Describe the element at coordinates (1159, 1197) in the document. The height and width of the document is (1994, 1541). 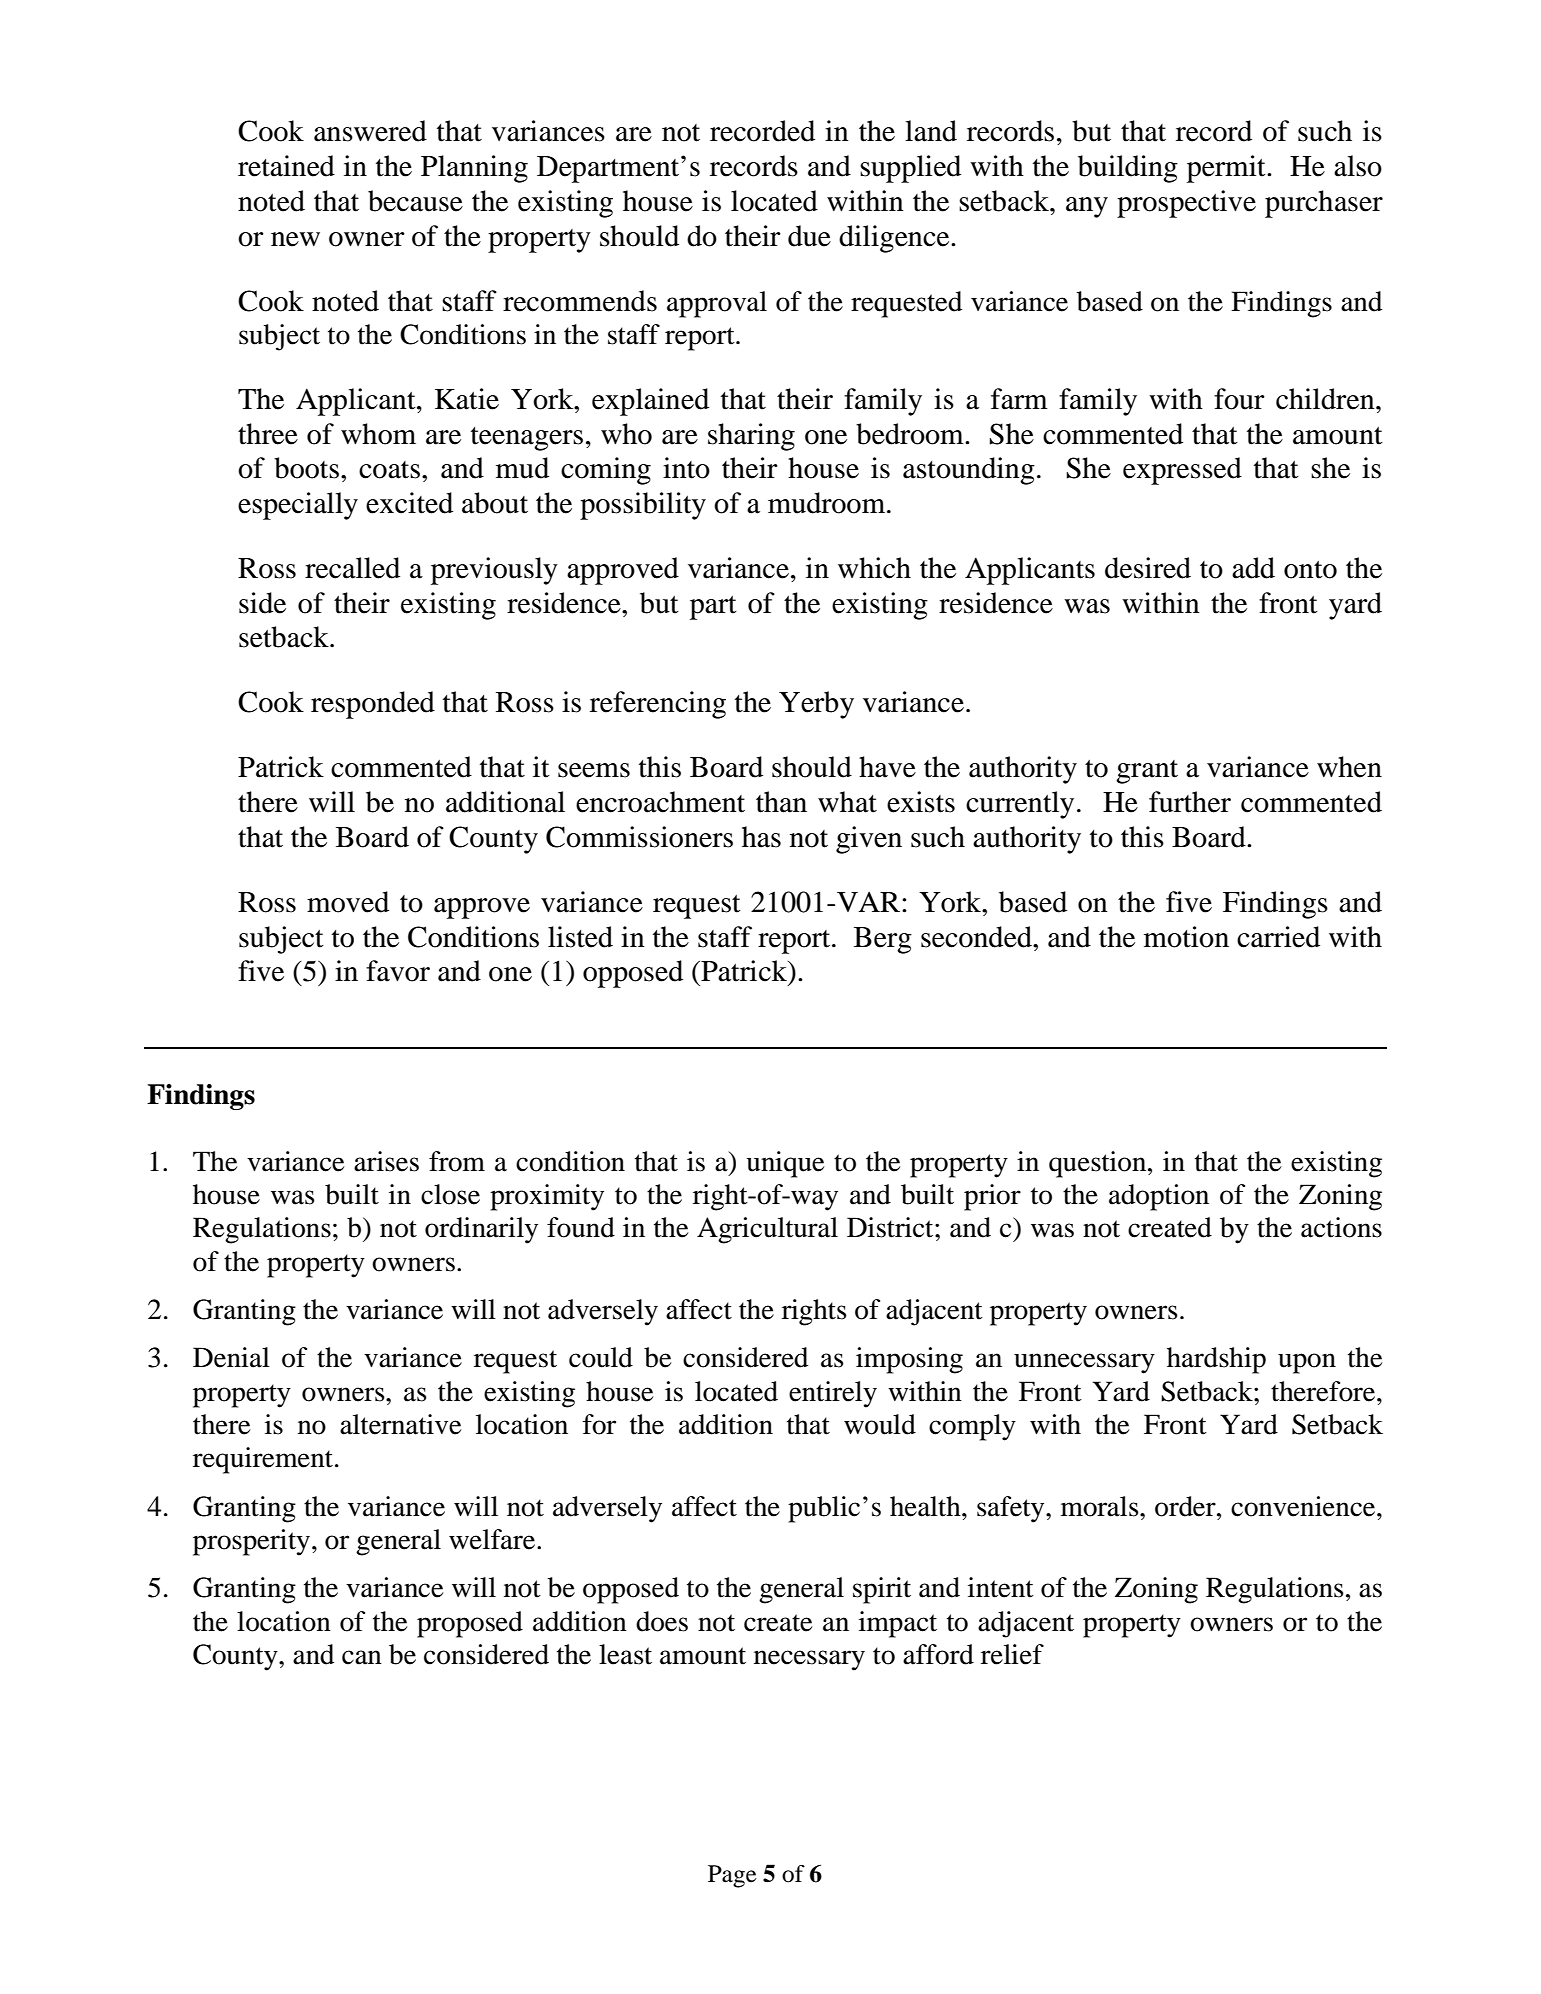
I see `adoption` at that location.
